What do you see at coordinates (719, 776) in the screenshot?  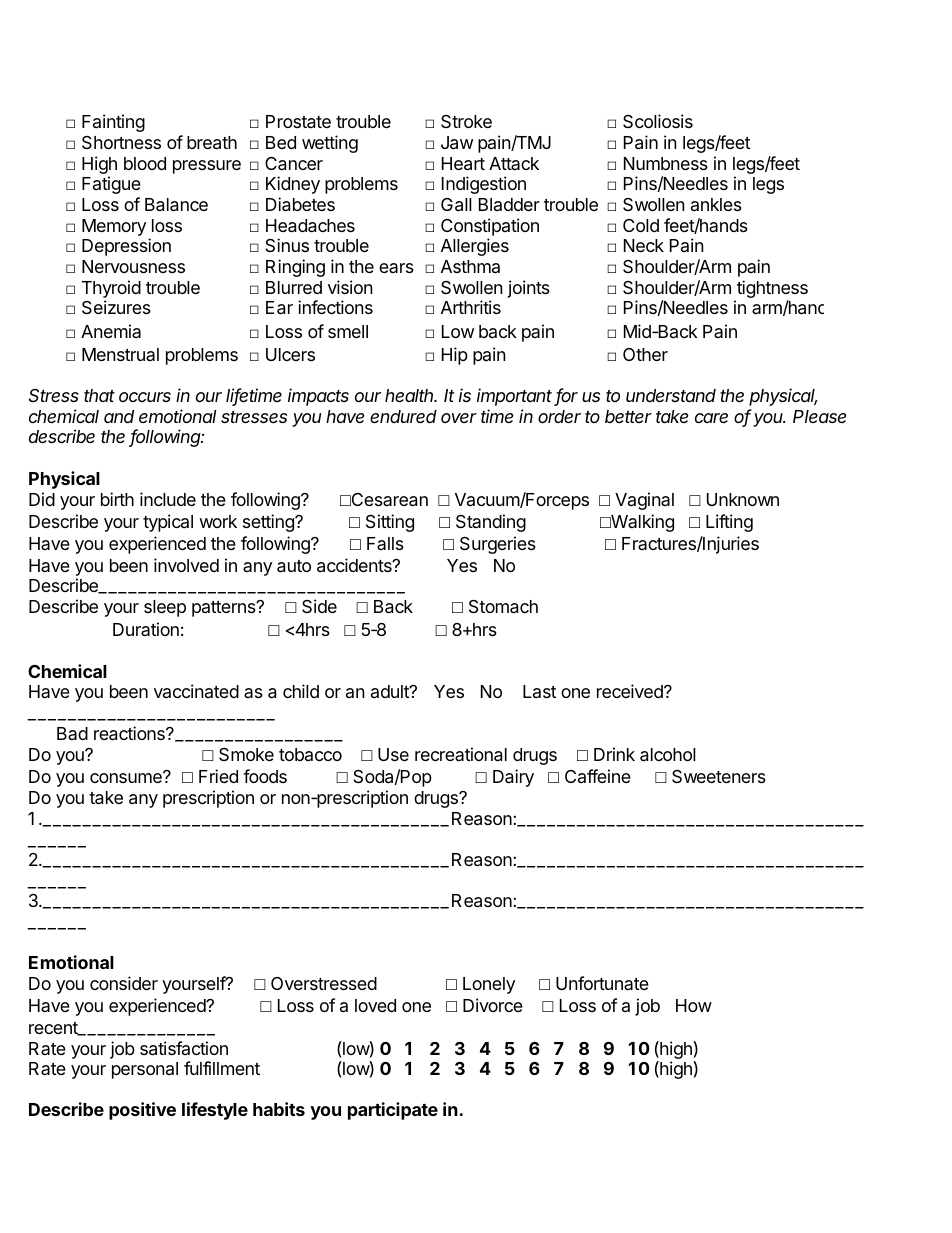 I see `Sweeteners` at bounding box center [719, 776].
